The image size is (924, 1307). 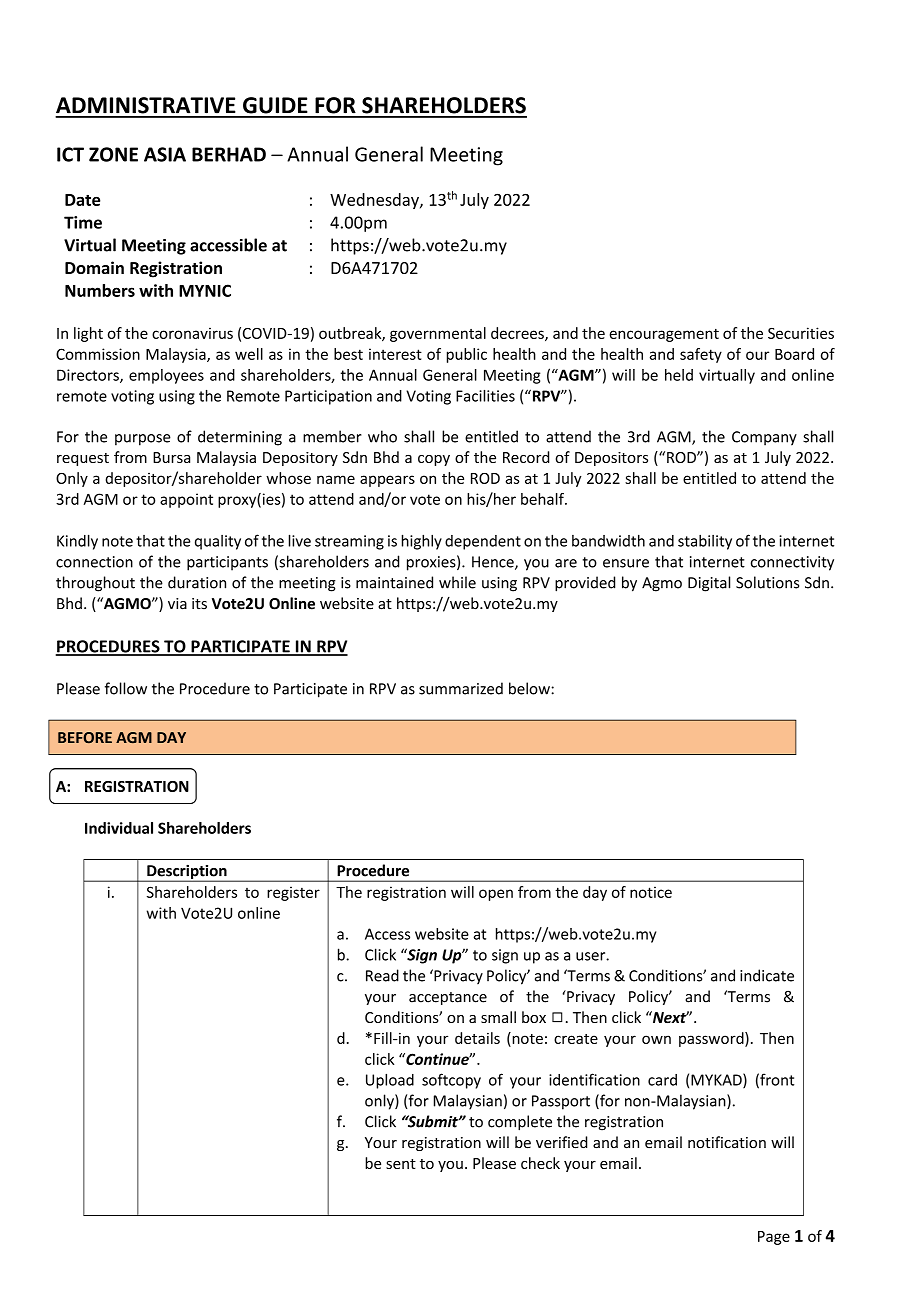 I want to click on ASIA, so click(x=165, y=154).
